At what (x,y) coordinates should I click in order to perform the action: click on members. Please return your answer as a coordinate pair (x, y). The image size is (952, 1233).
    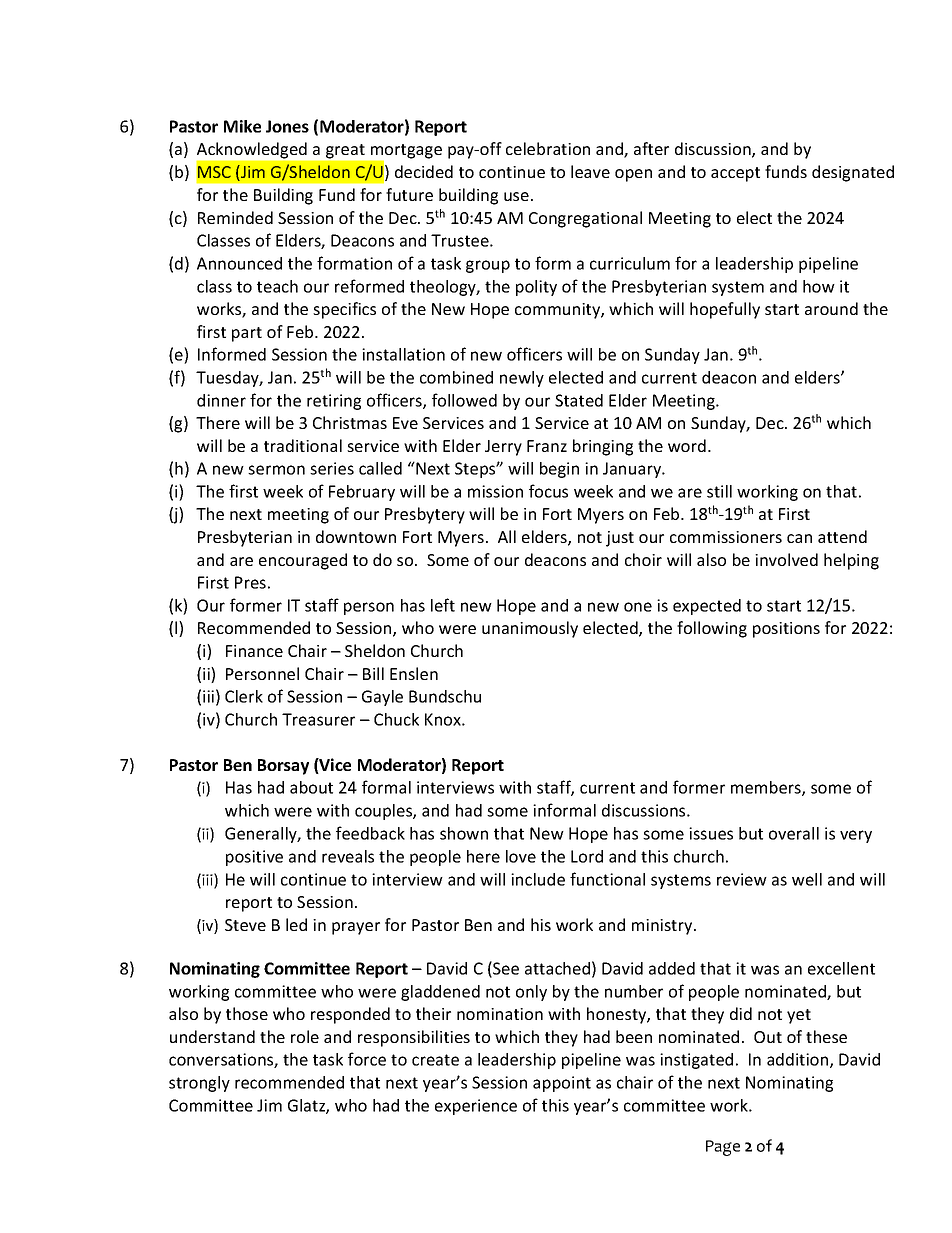
    Looking at the image, I should click on (767, 788).
